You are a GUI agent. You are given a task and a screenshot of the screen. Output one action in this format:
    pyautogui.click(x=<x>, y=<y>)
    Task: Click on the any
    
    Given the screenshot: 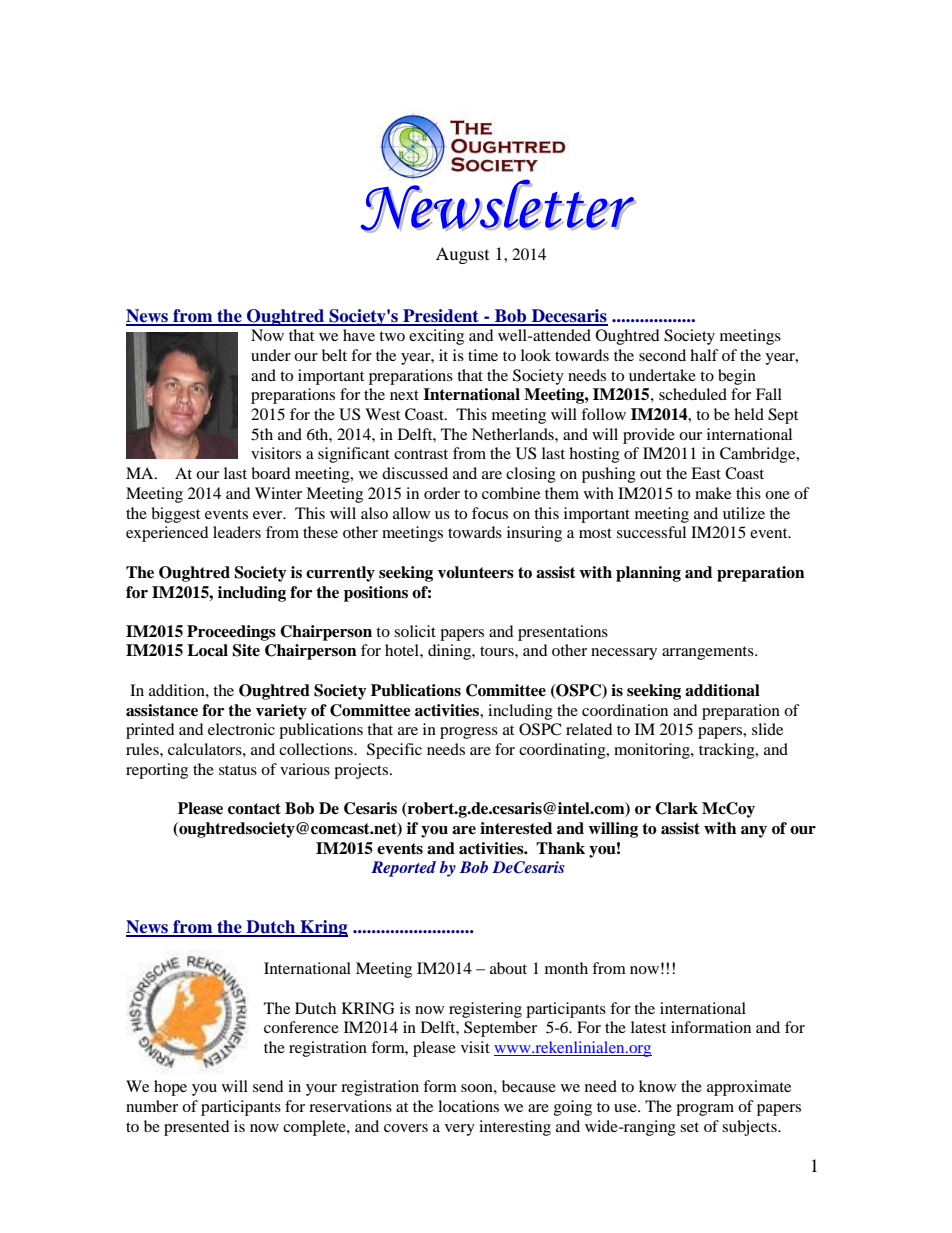 What is the action you would take?
    pyautogui.click(x=754, y=832)
